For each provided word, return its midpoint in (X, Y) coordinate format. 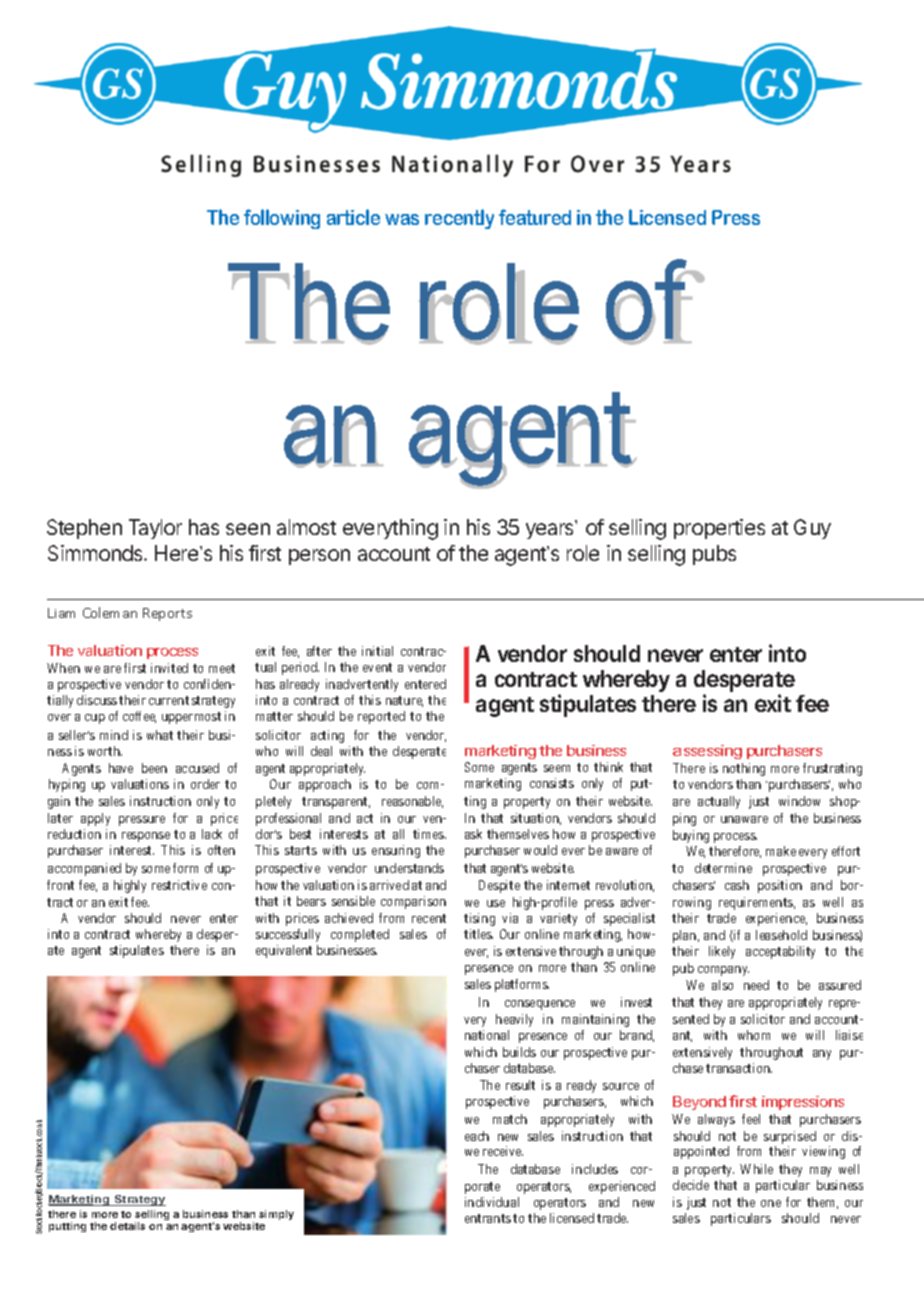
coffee (139, 717)
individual (492, 1202)
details (127, 1226)
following (282, 219)
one (771, 1203)
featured (535, 217)
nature (404, 701)
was (402, 219)
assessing (707, 752)
